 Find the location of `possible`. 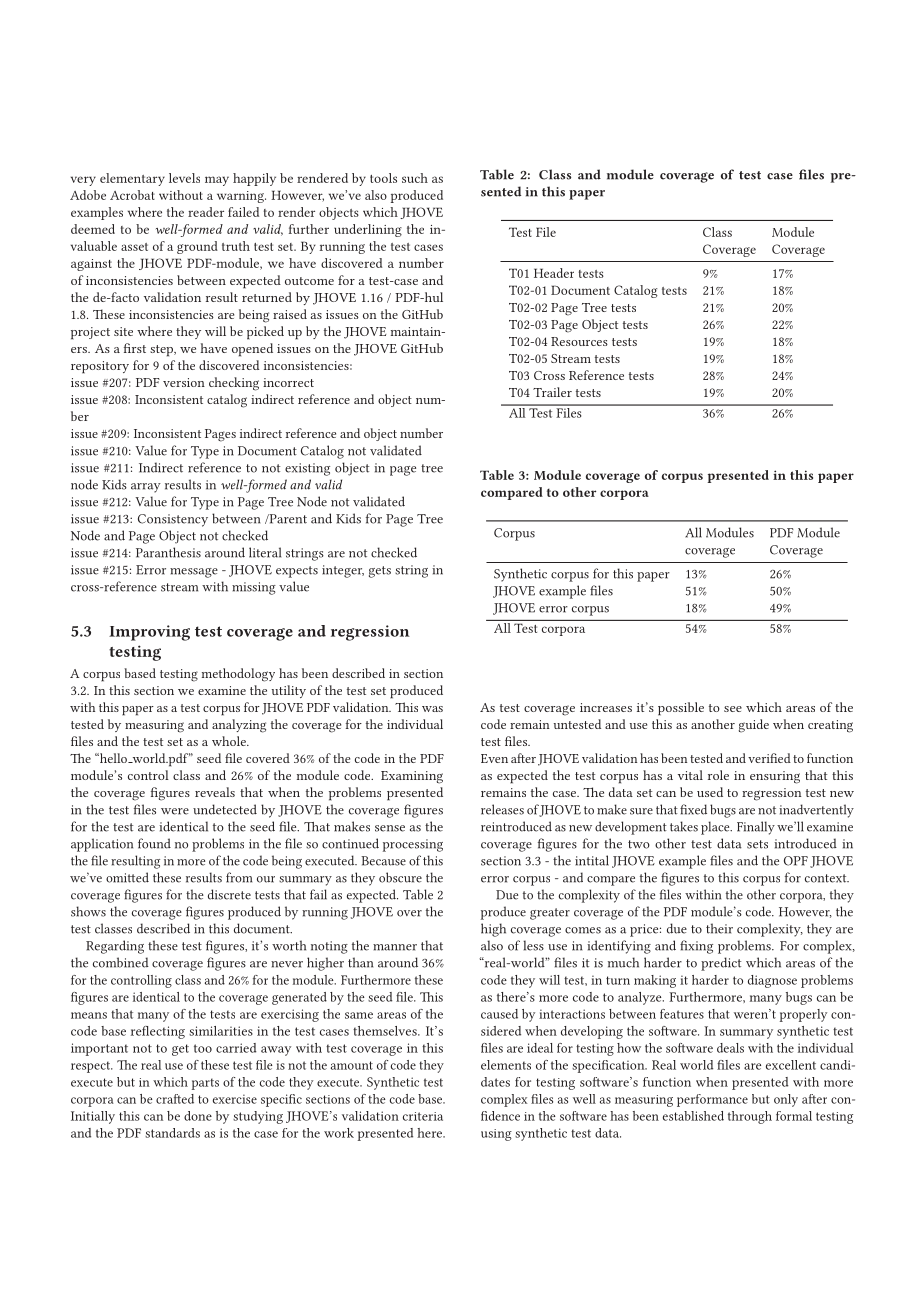

possible is located at coordinates (681, 709).
